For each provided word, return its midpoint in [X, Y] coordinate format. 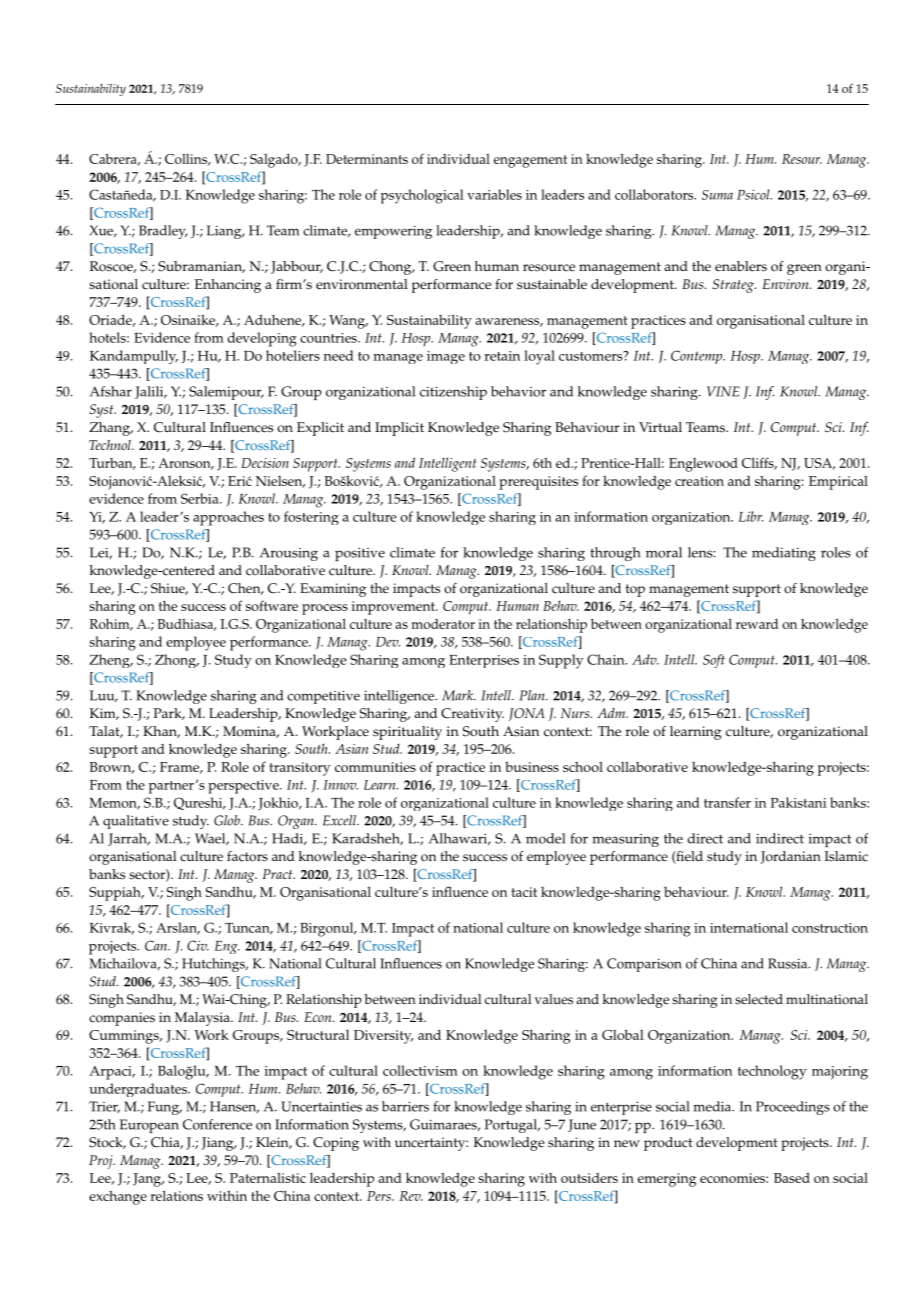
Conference [217, 1124]
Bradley [163, 232]
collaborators [655, 194]
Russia [789, 963]
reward [757, 624]
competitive [323, 697]
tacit [524, 892]
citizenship [453, 393]
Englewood [703, 465]
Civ [198, 945]
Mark [459, 695]
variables [494, 194]
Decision [265, 463]
